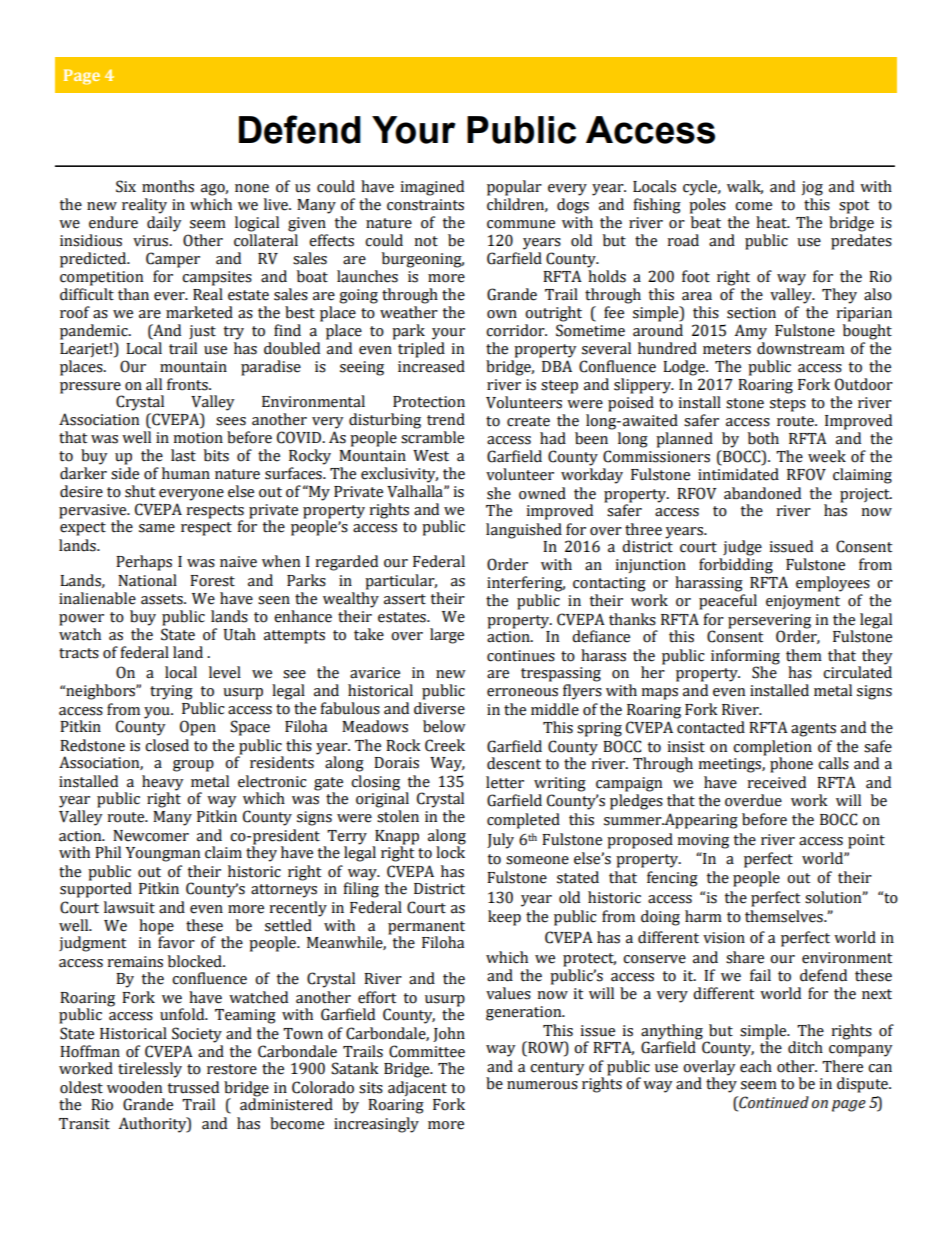  I want to click on daily, so click(164, 224).
